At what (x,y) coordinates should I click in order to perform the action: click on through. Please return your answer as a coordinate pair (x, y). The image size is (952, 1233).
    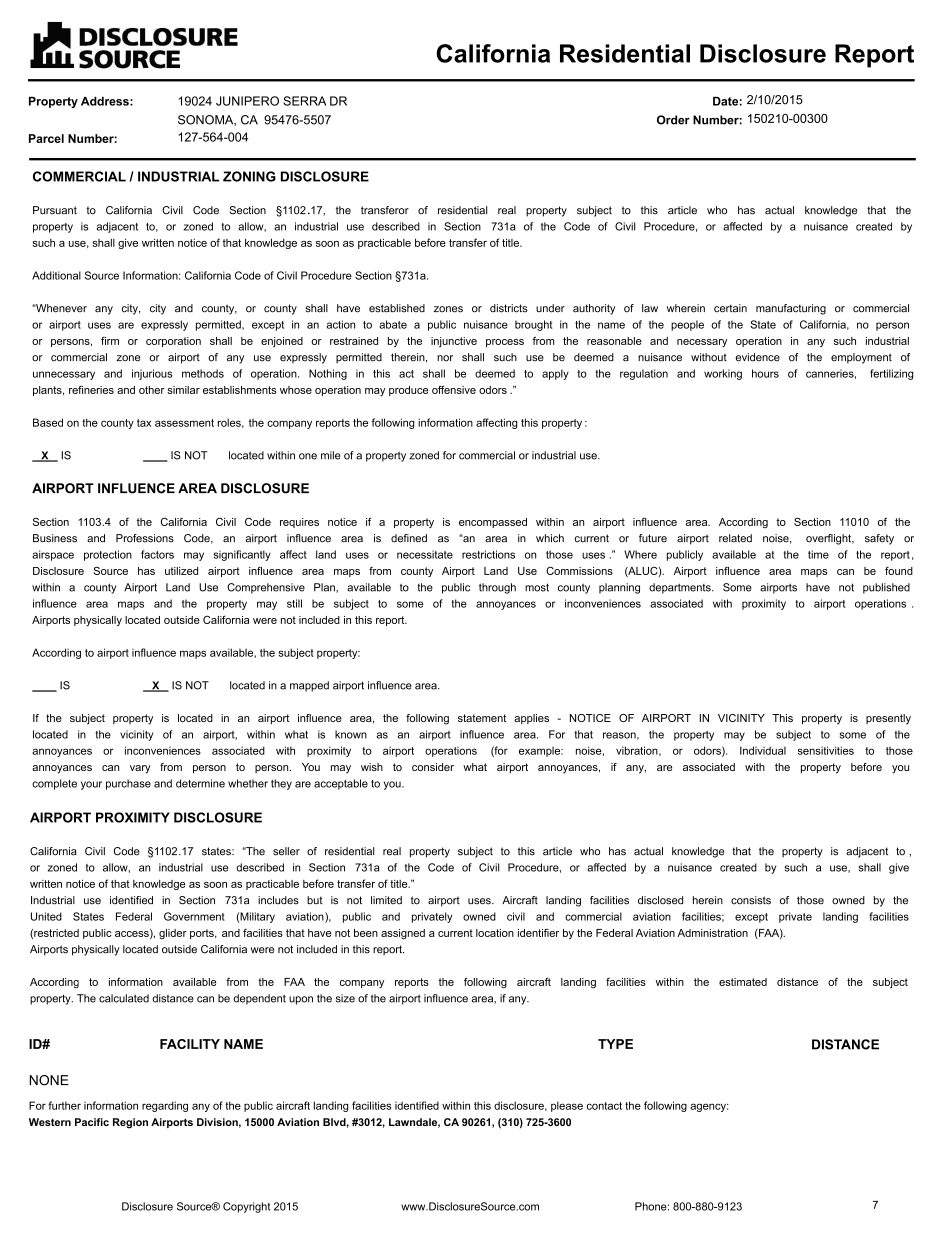
    Looking at the image, I should click on (497, 588).
